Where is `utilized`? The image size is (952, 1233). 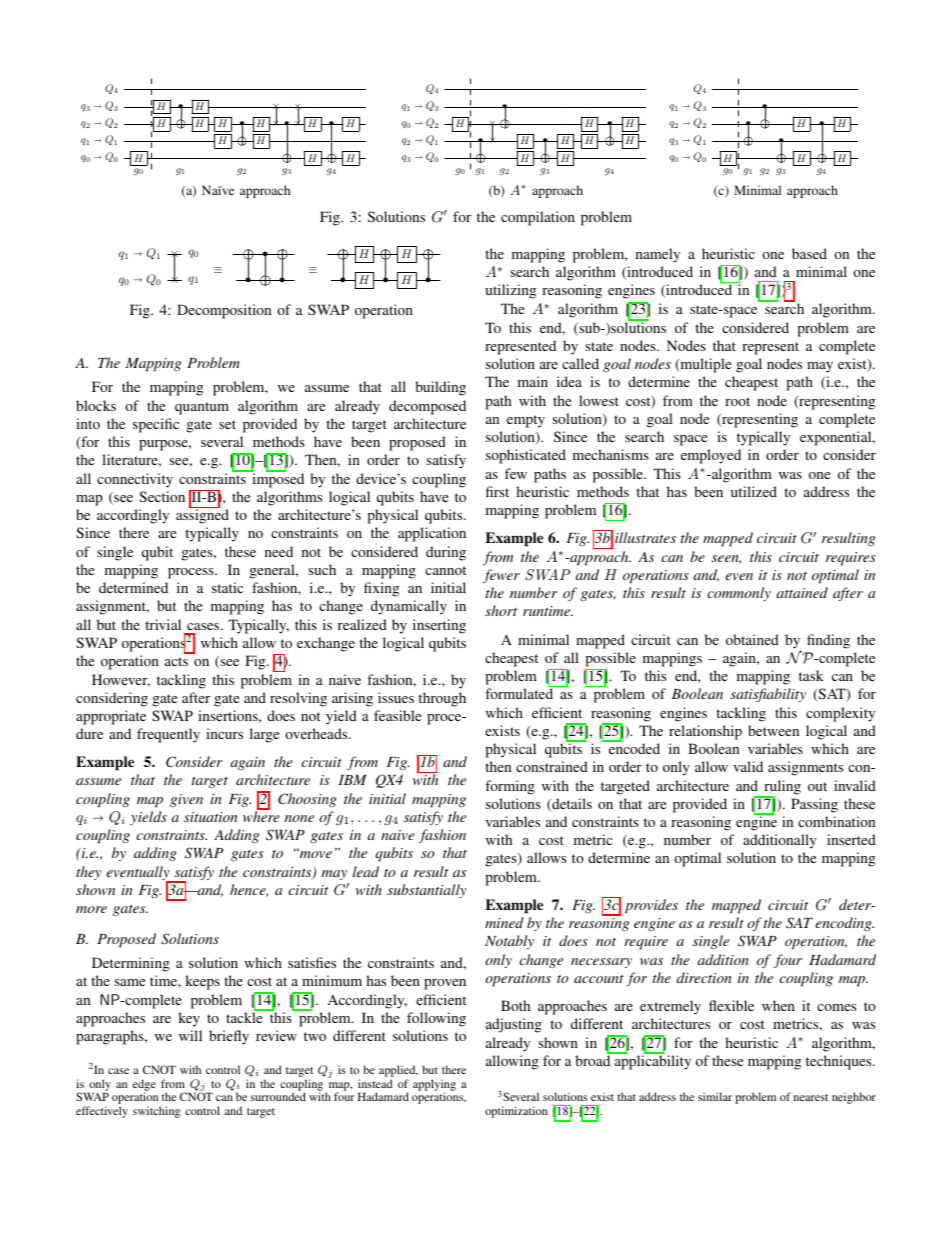 utilized is located at coordinates (754, 491).
